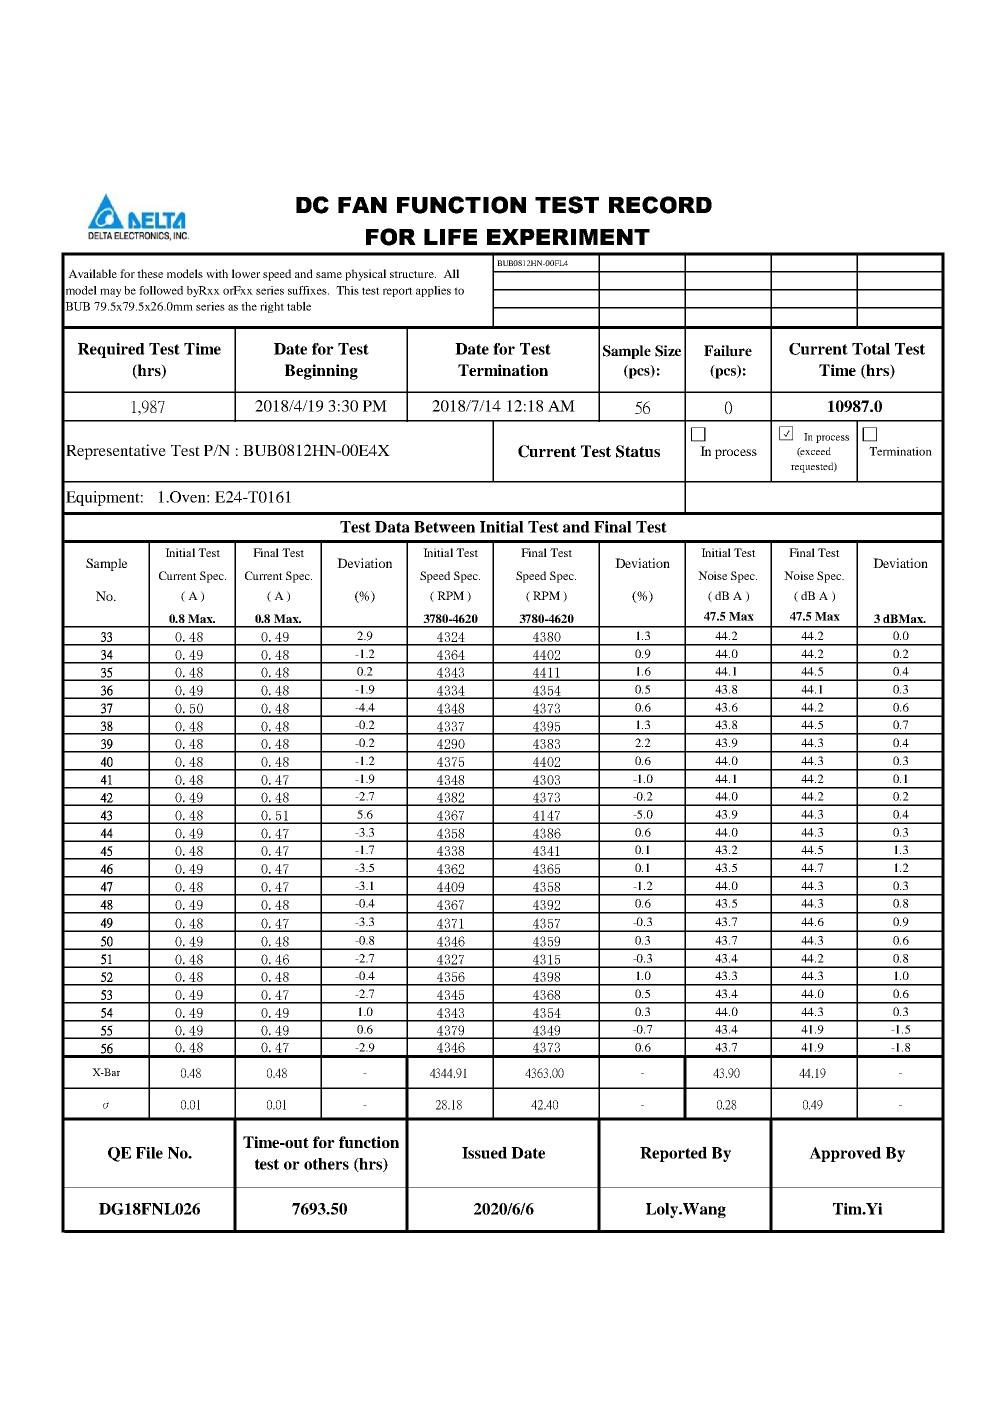 Image resolution: width=1006 pixels, height=1423 pixels. Describe the element at coordinates (321, 372) in the screenshot. I see `Beginning` at that location.
